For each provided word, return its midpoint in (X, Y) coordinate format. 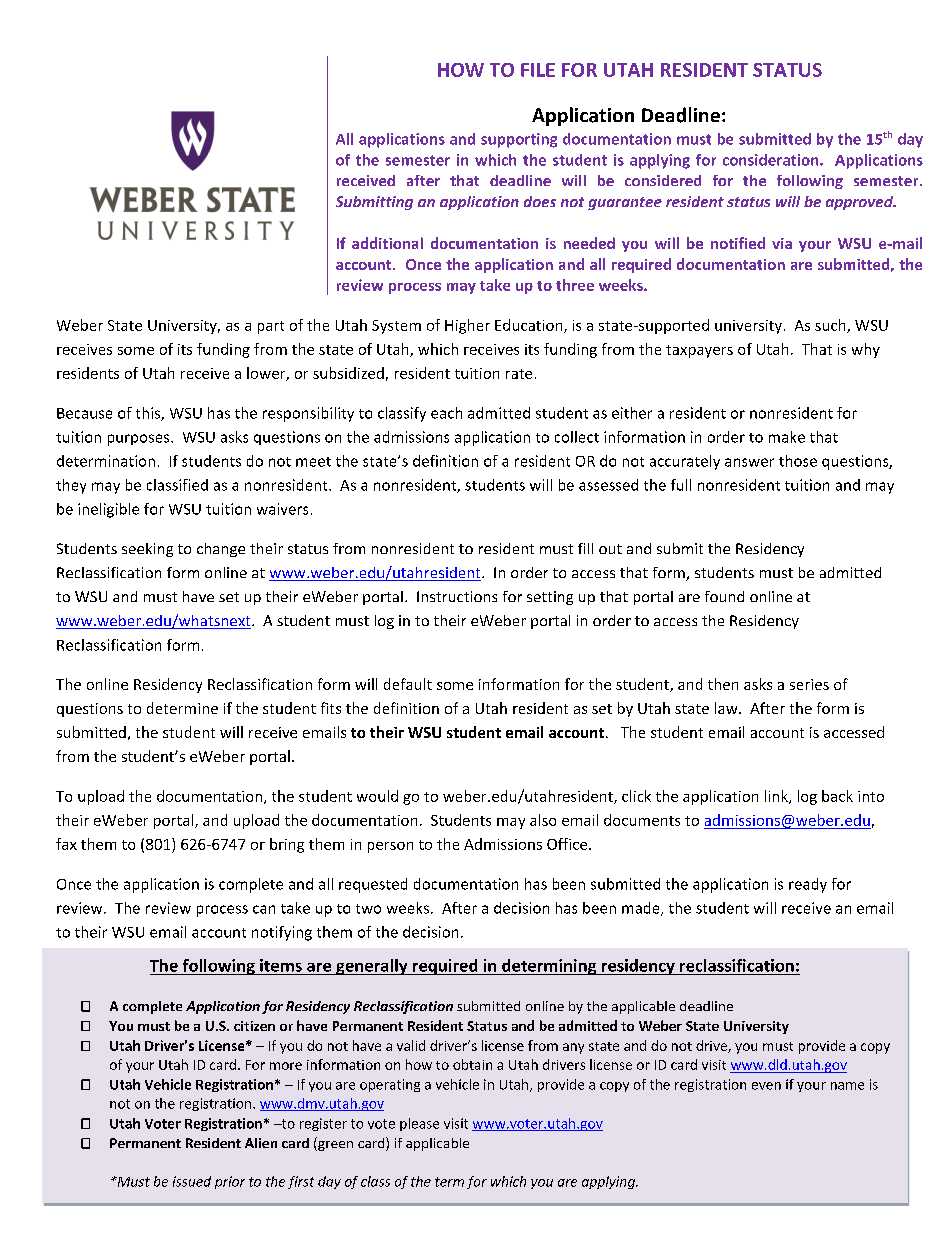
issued (192, 1181)
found (724, 596)
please (419, 1124)
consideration (772, 160)
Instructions (457, 596)
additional (387, 243)
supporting (519, 140)
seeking (147, 550)
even (766, 1086)
